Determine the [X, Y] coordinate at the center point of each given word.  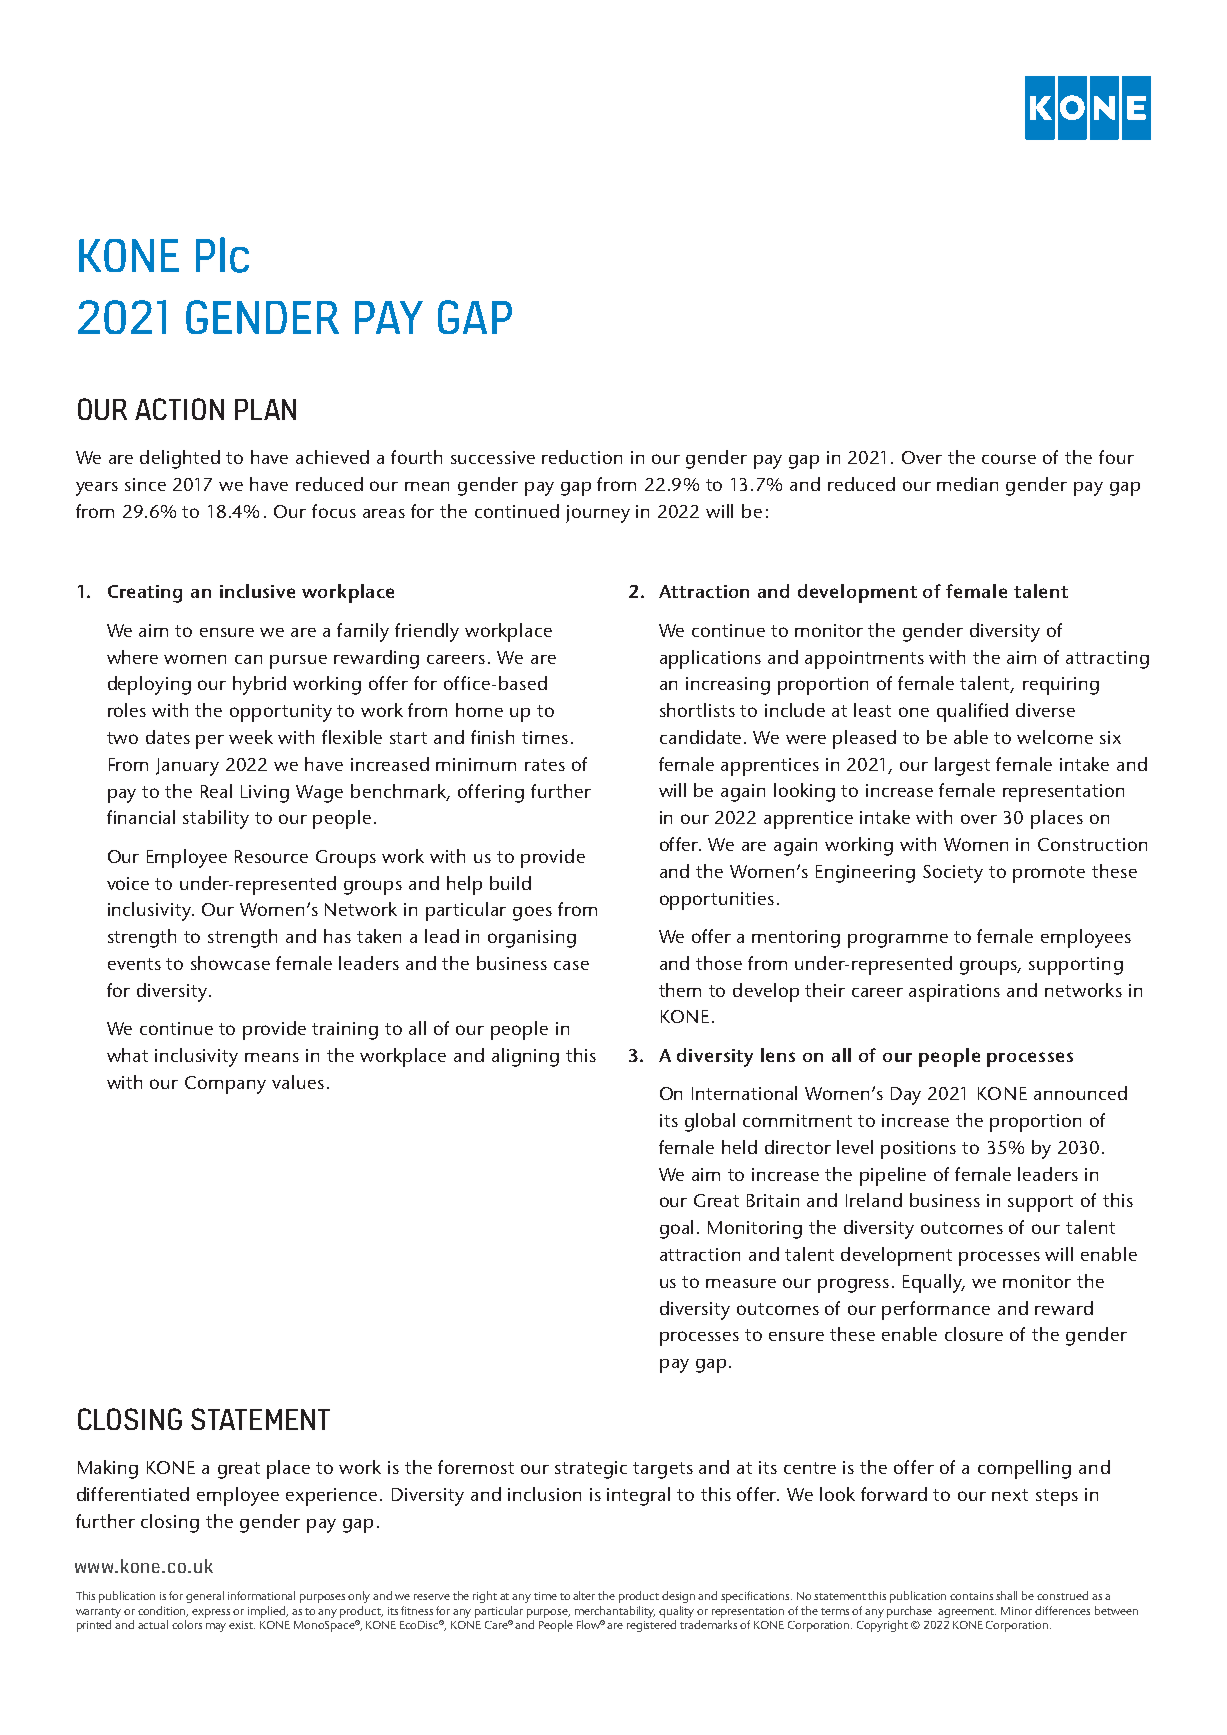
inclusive [257, 591]
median [967, 484]
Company [225, 1085]
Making [108, 1469]
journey [598, 514]
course [1009, 459]
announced [1080, 1093]
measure [741, 1283]
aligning [525, 1057]
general [205, 1597]
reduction [582, 457]
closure [974, 1334]
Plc [222, 255]
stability [216, 819]
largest [962, 766]
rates [545, 765]
